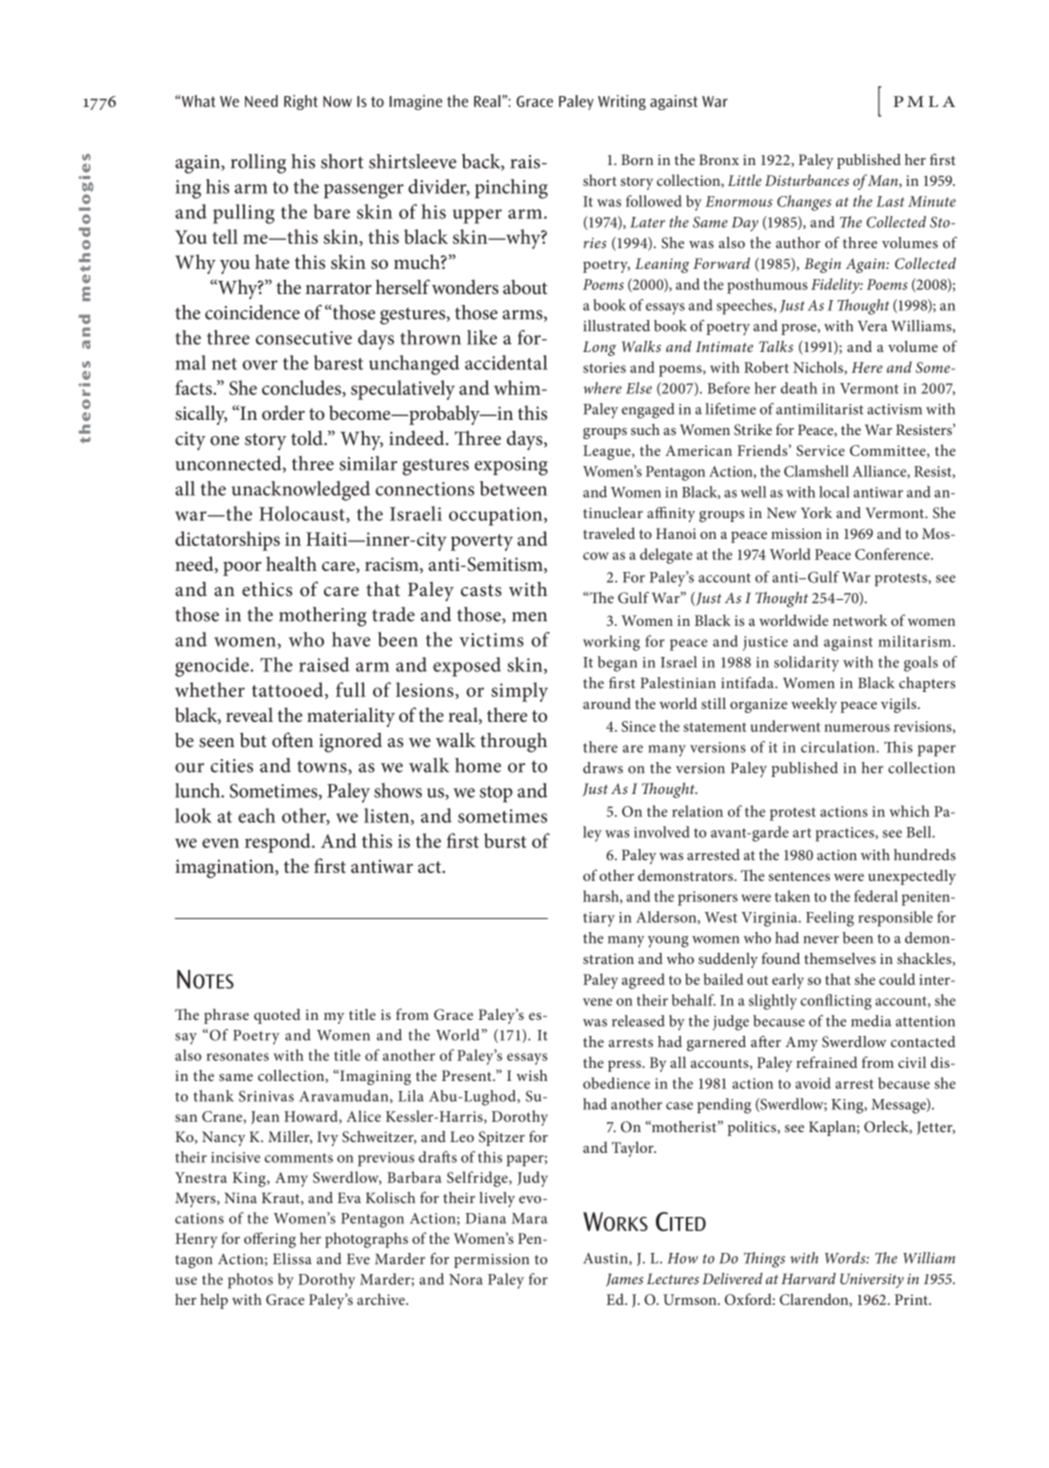  I want to click on University, so click(872, 1280).
